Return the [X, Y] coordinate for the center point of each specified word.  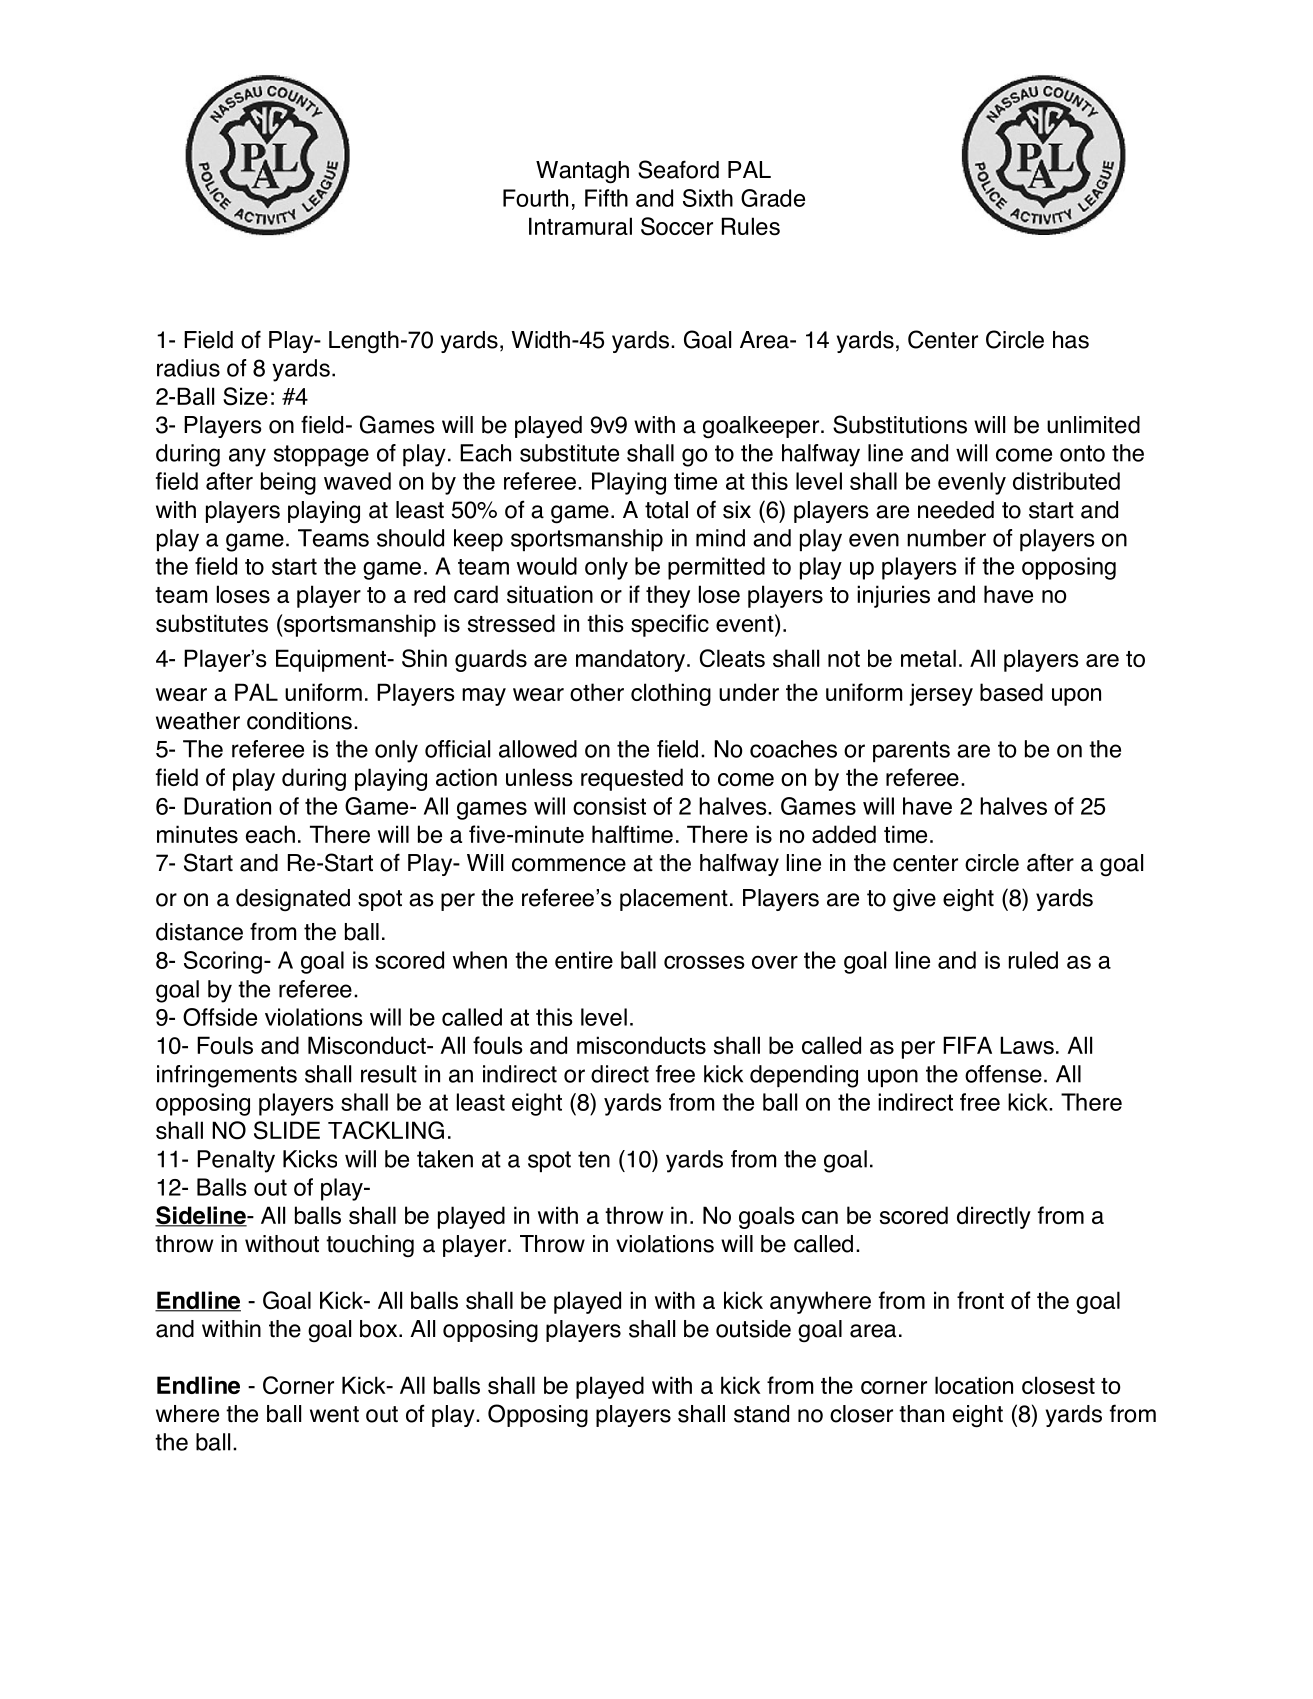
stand [761, 1414]
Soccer [677, 226]
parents [911, 751]
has [1071, 340]
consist [609, 806]
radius [188, 368]
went [334, 1414]
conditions [299, 721]
